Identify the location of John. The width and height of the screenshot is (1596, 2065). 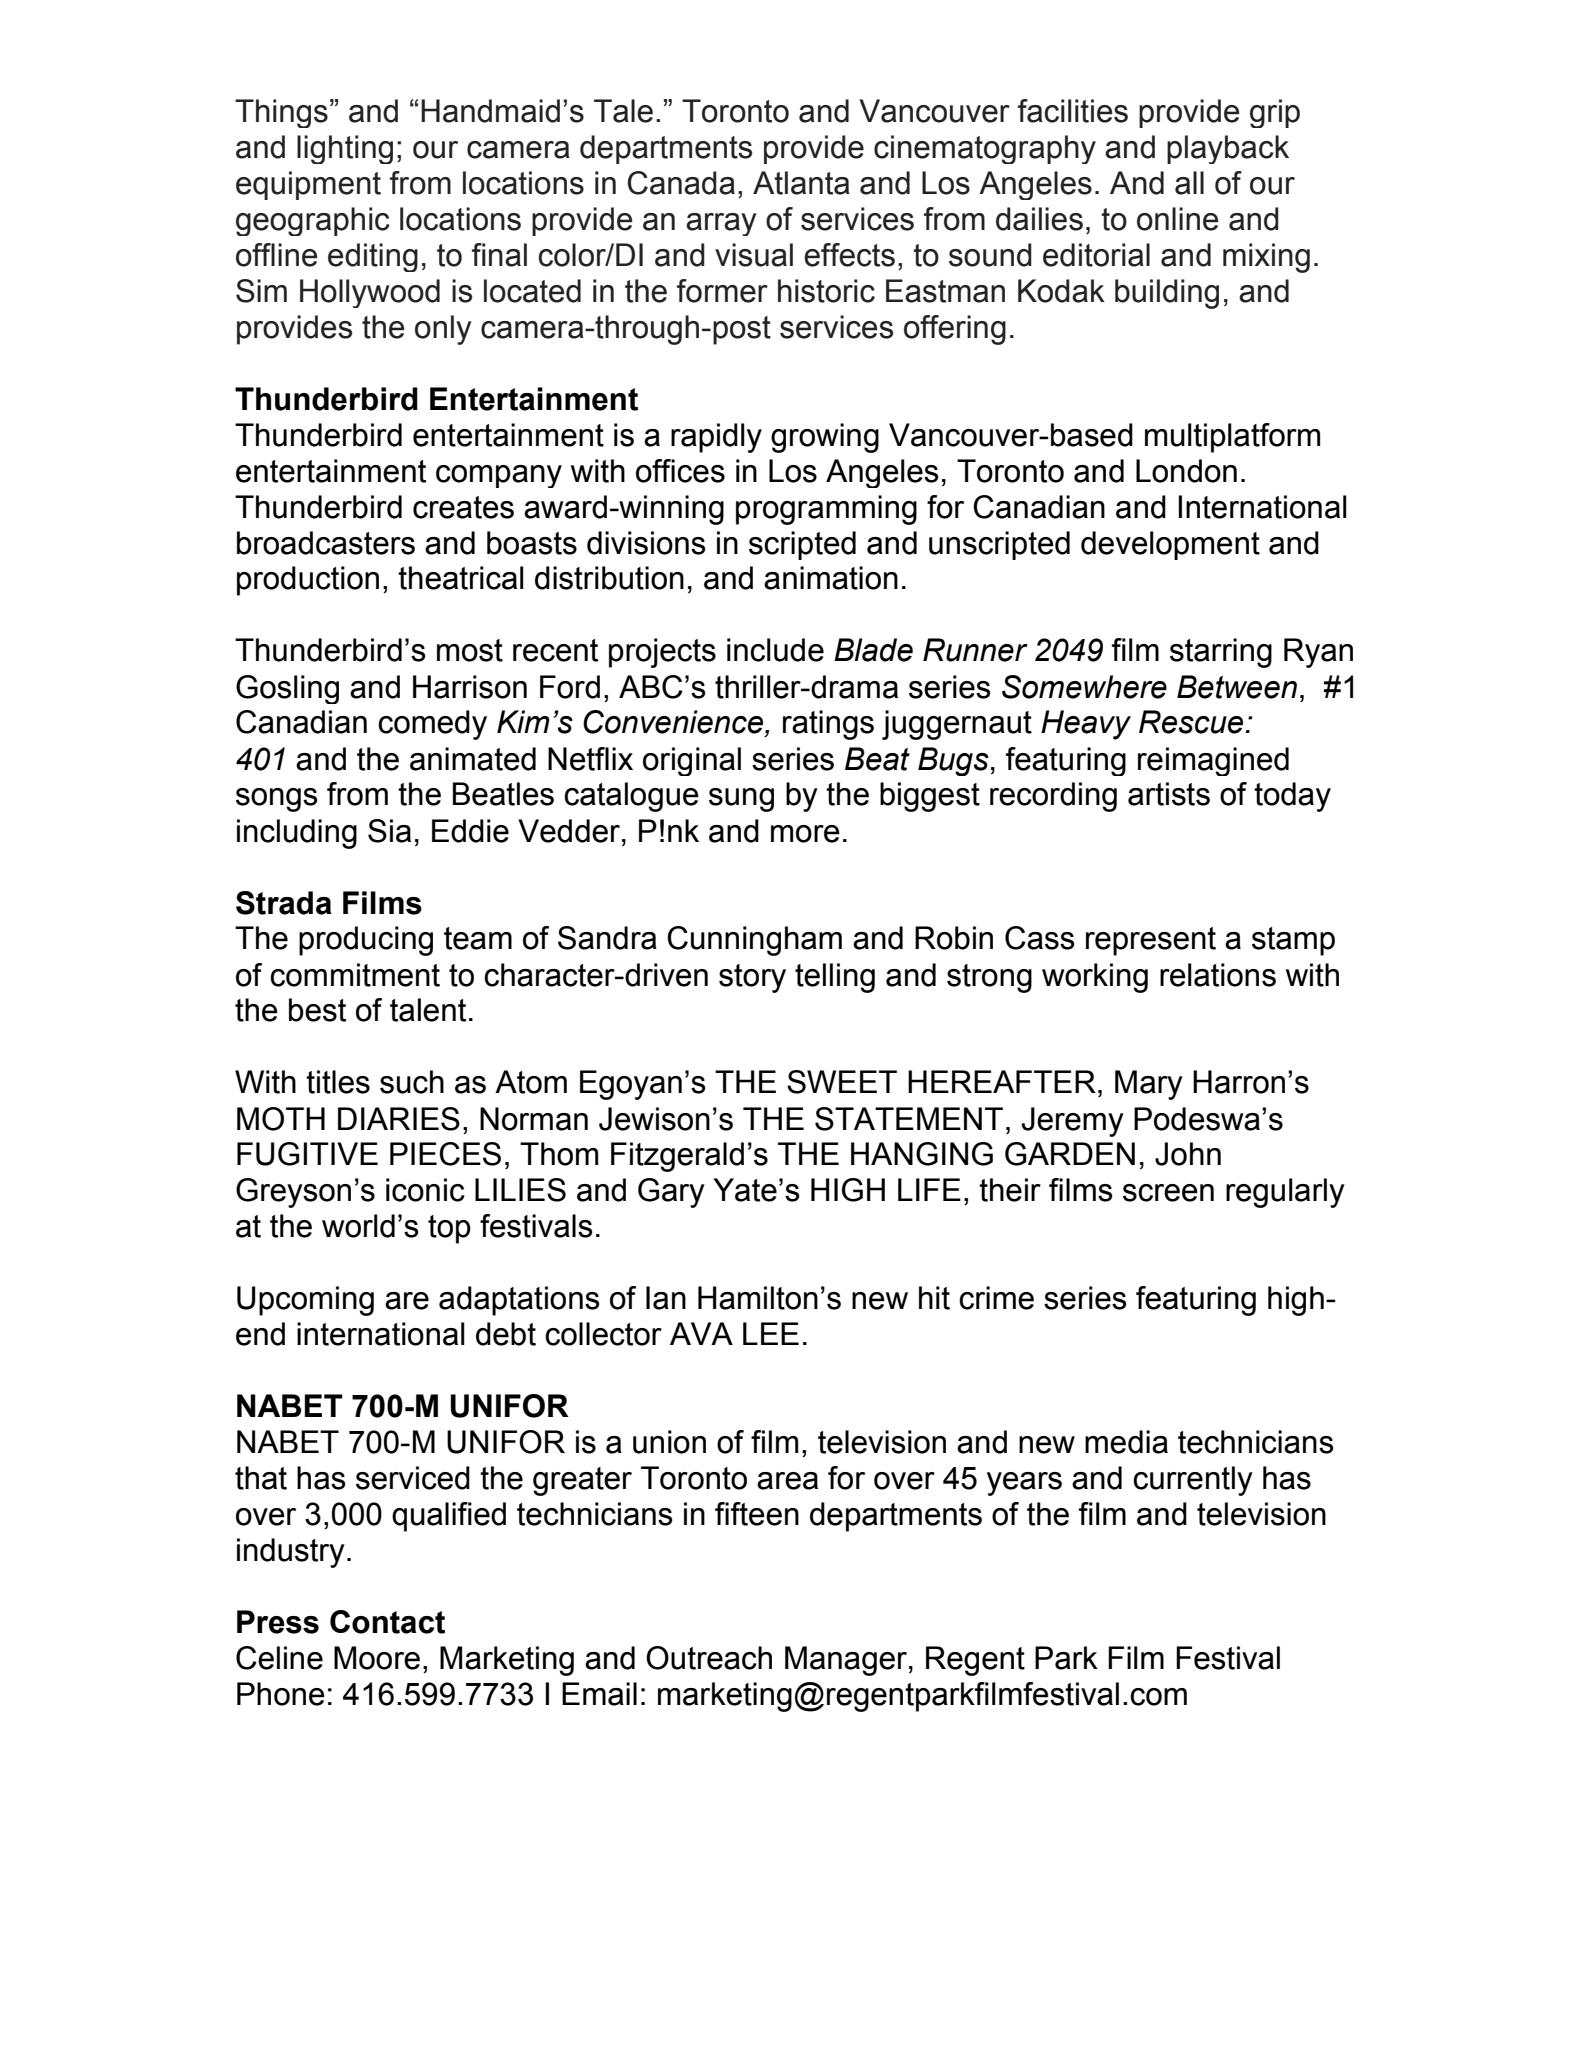
(1188, 1154).
